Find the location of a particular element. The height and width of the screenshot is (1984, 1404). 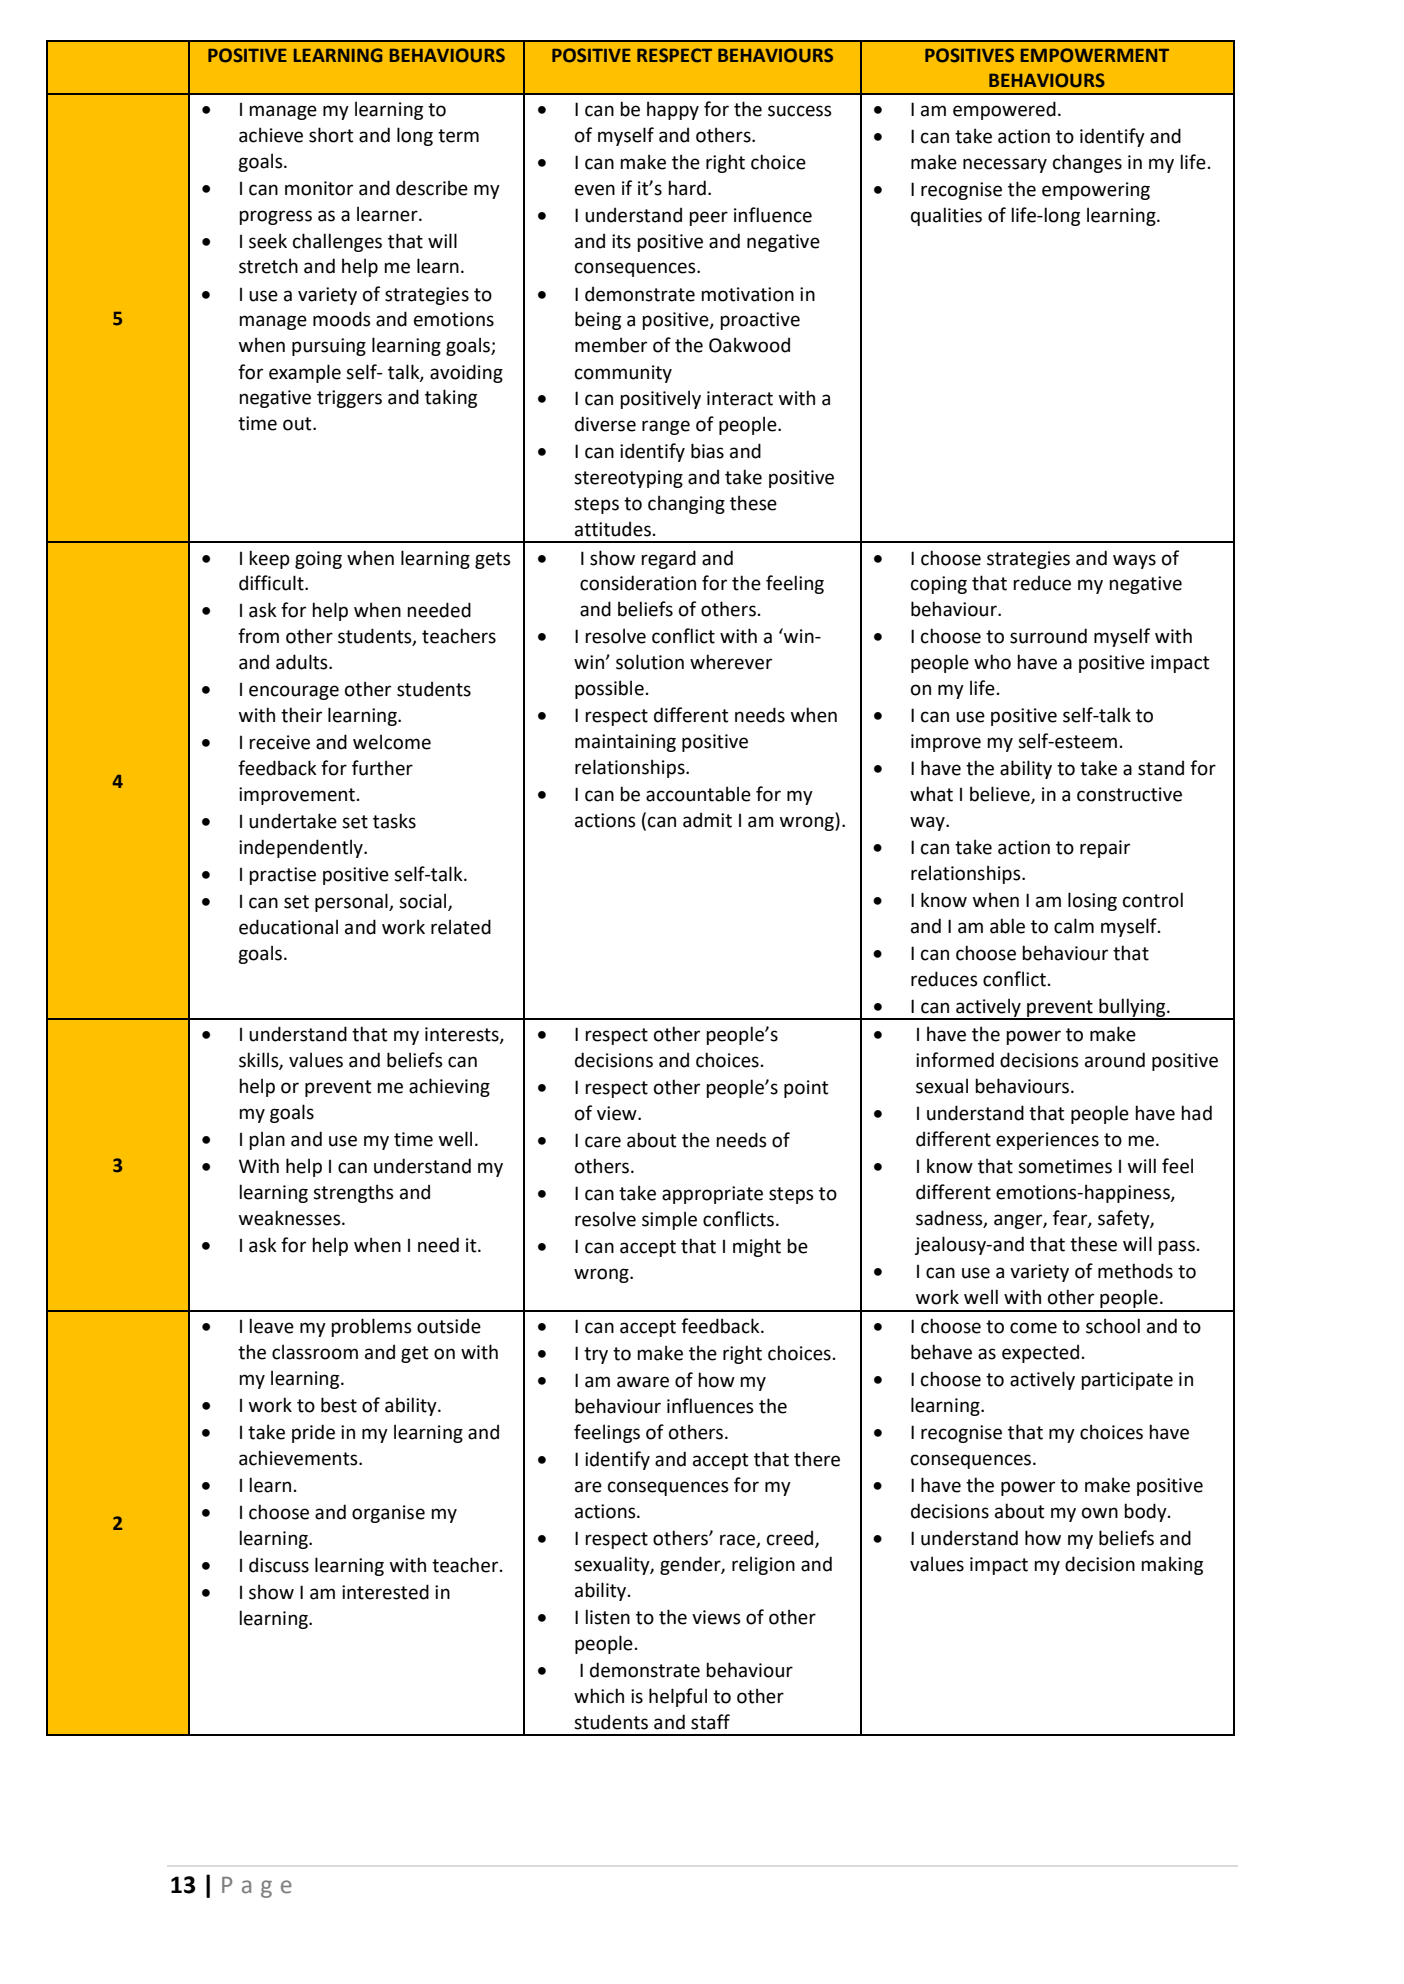

experiences is located at coordinates (1047, 1141).
